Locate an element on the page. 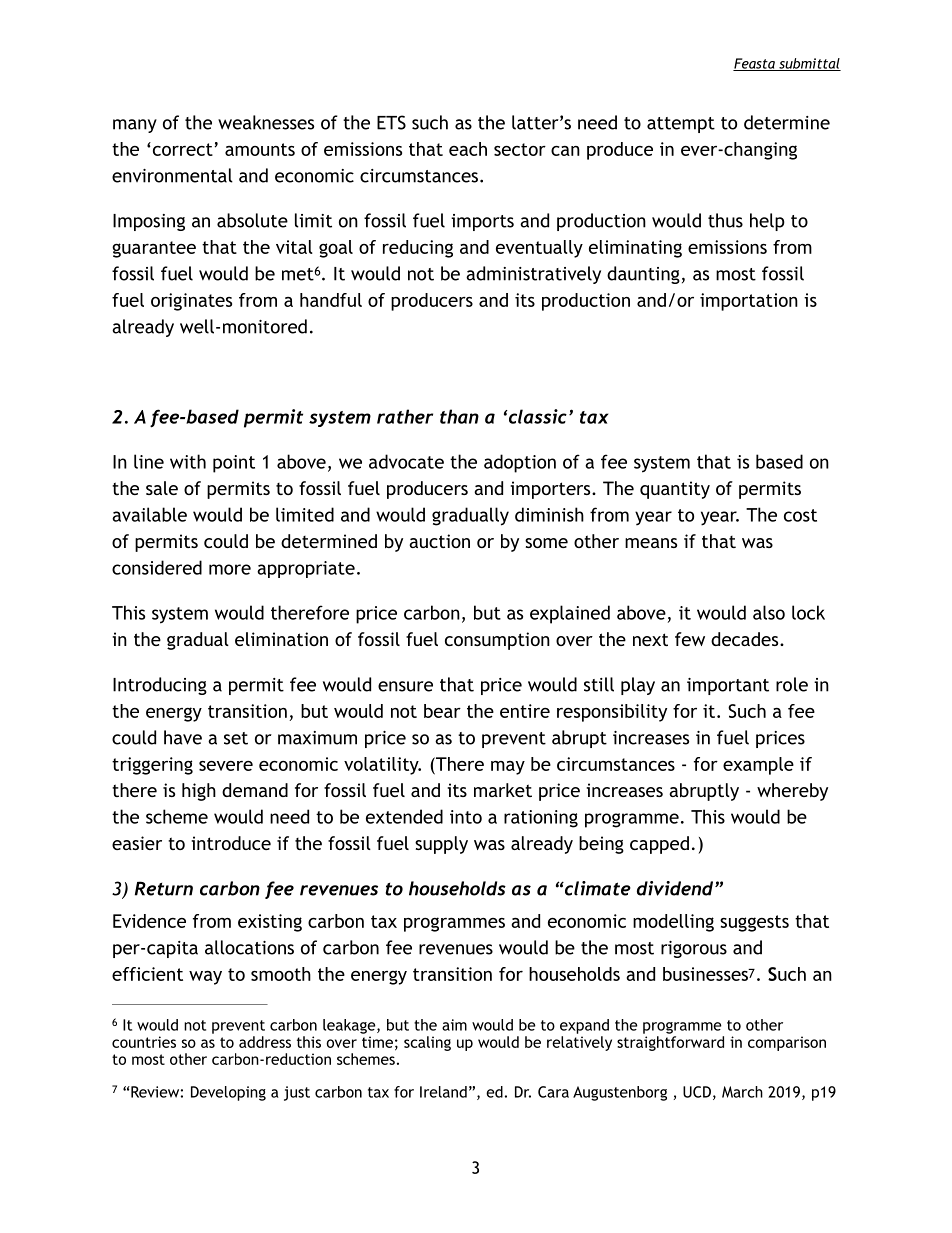 This image has width=952, height=1233. attempt is located at coordinates (681, 125).
